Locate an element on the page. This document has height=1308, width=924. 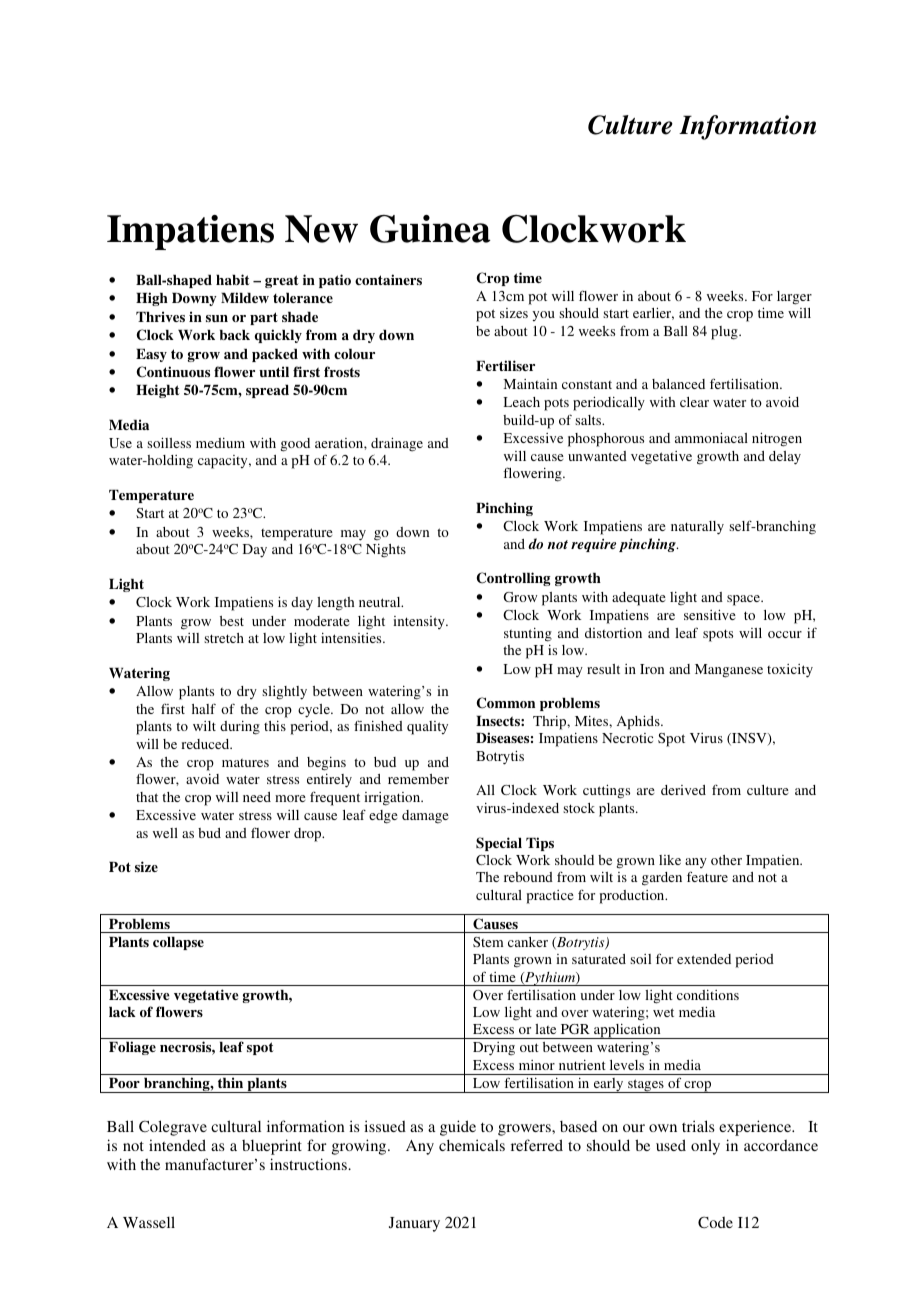
earlier is located at coordinates (653, 314).
